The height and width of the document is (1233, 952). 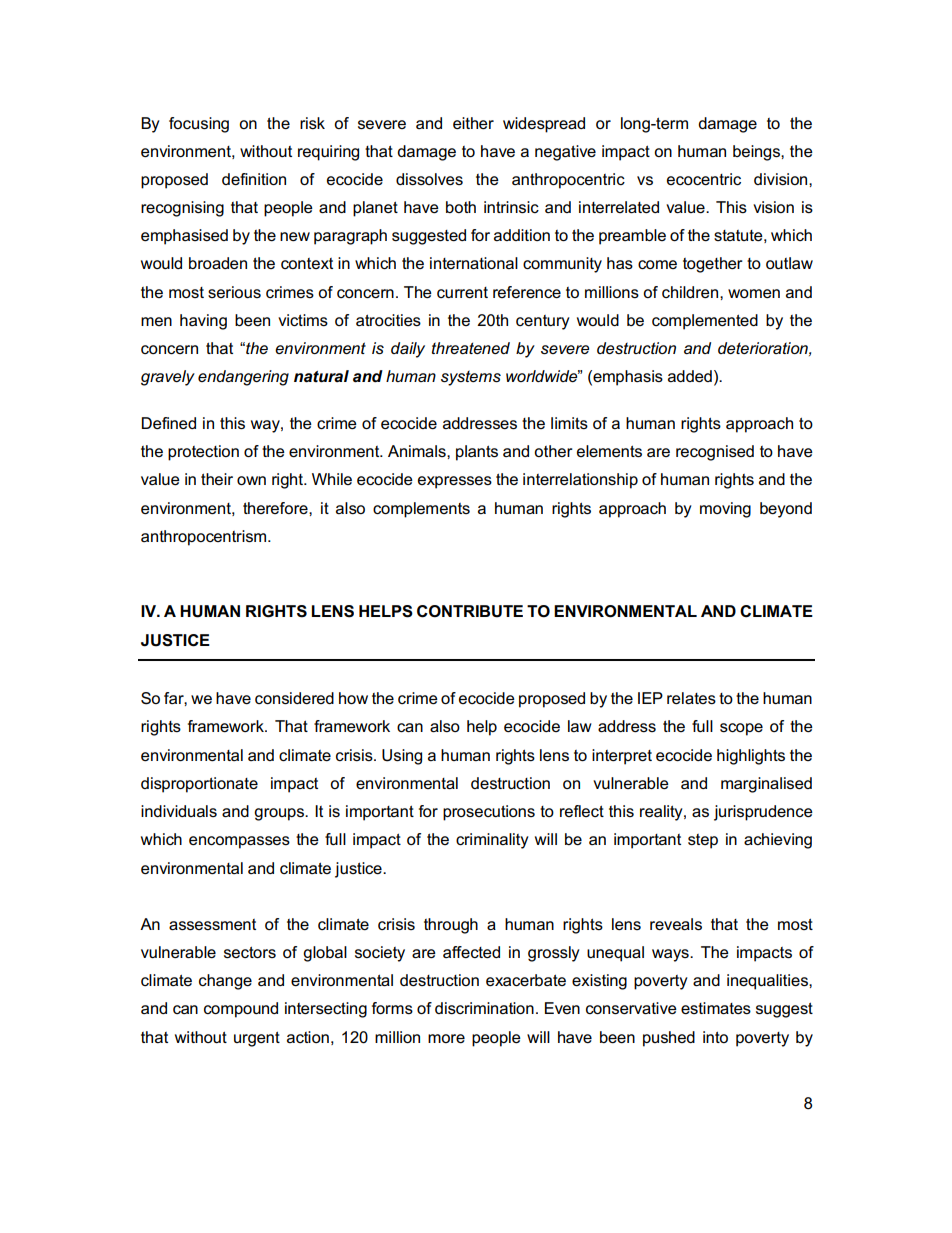 I want to click on definition, so click(x=254, y=179).
